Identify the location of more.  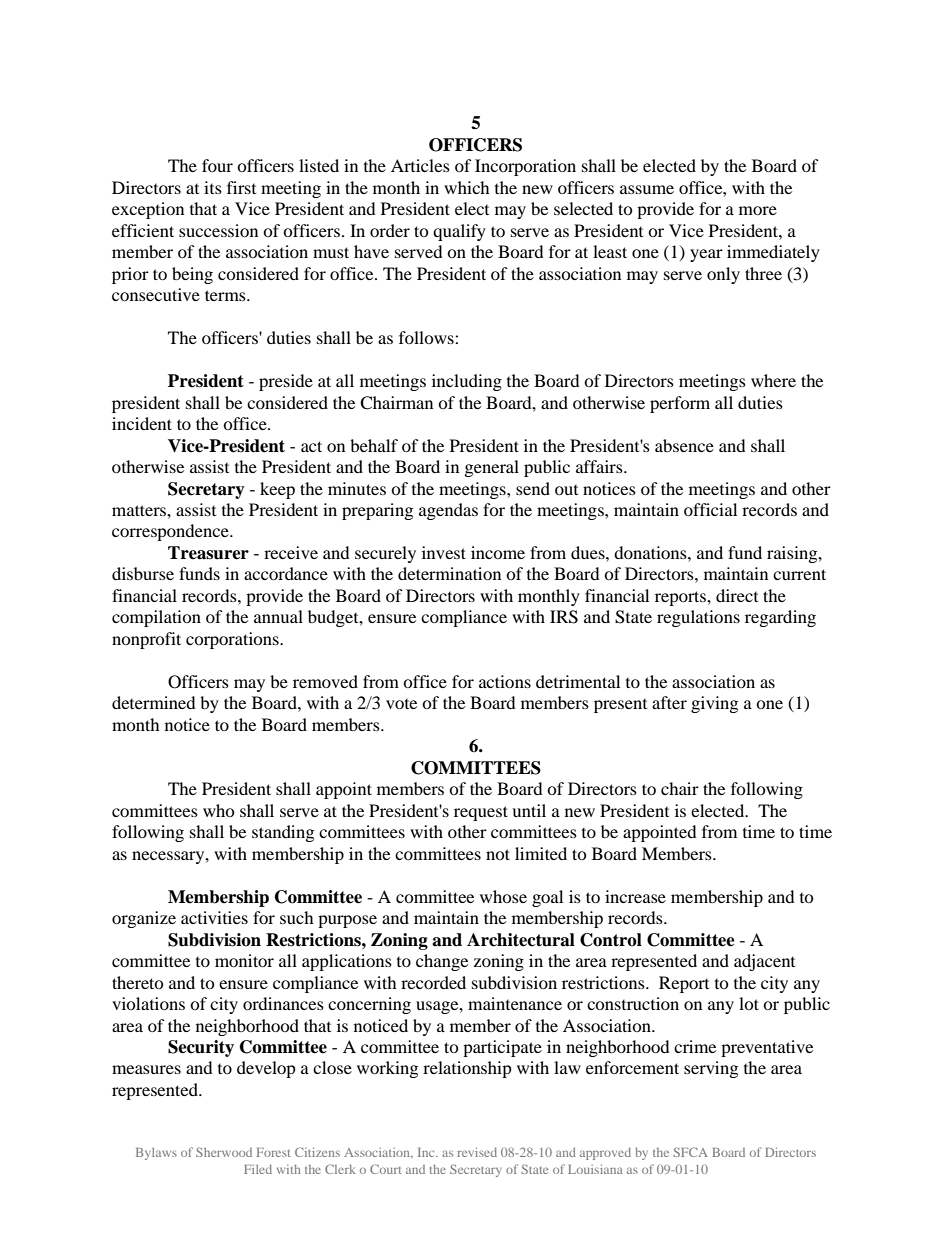
(758, 210).
